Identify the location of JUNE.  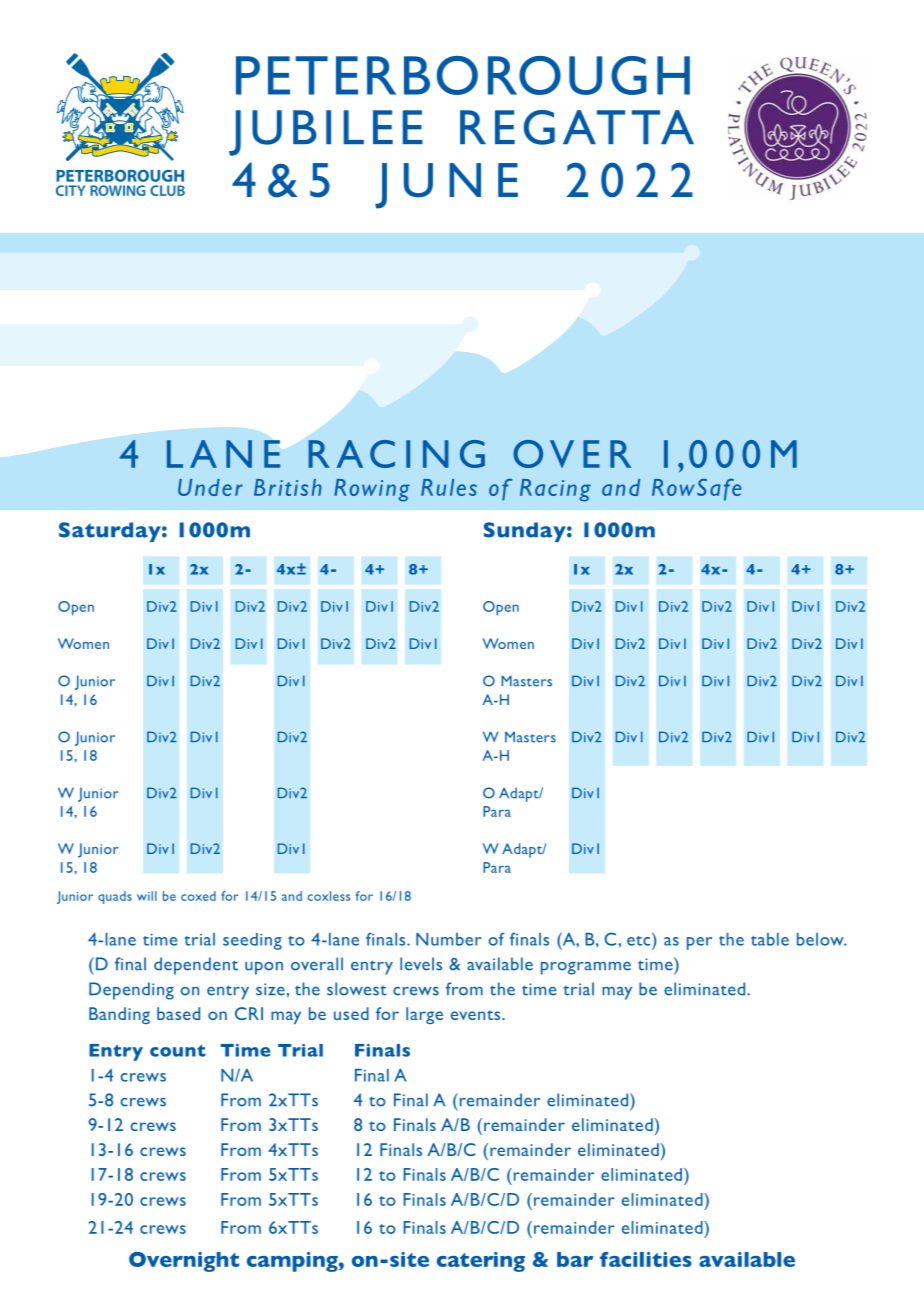
(446, 186).
